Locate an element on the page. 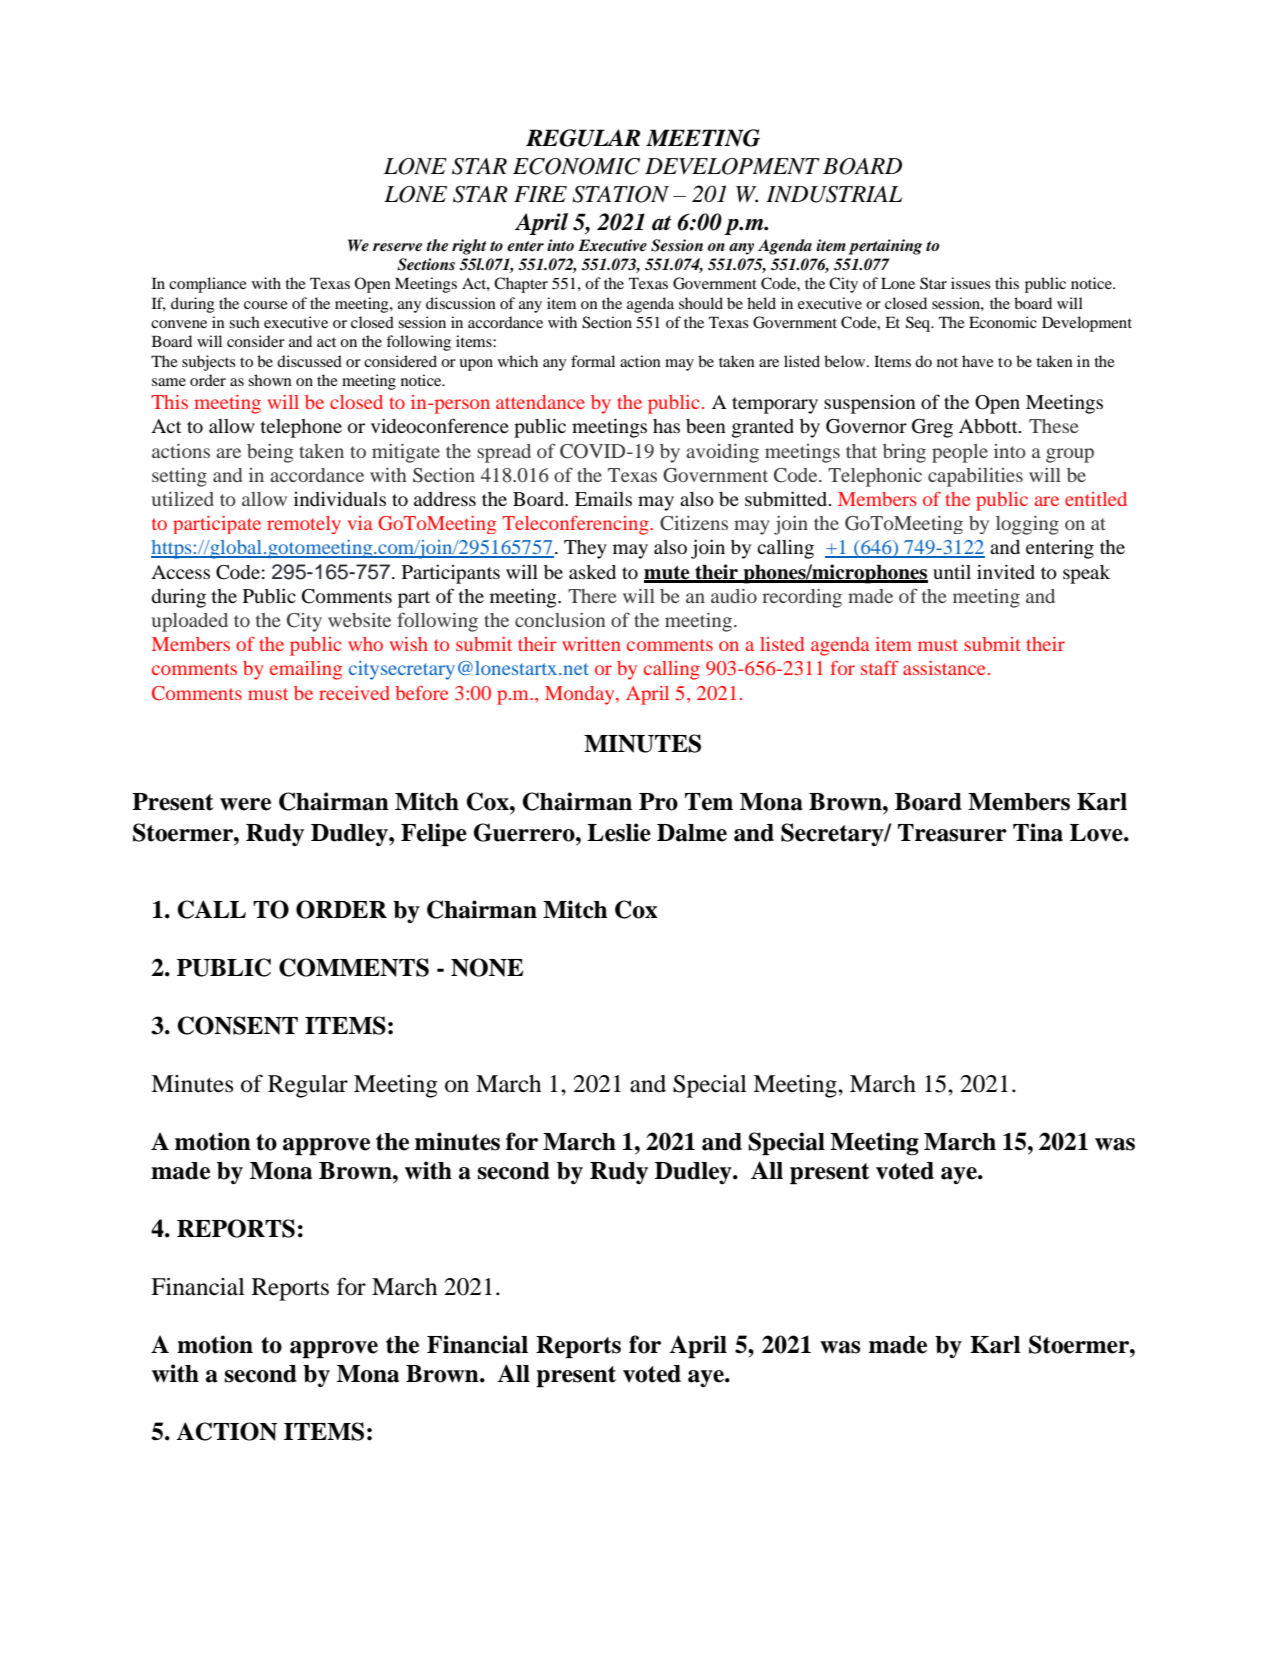 The image size is (1287, 1665). Treasurer is located at coordinates (952, 833).
